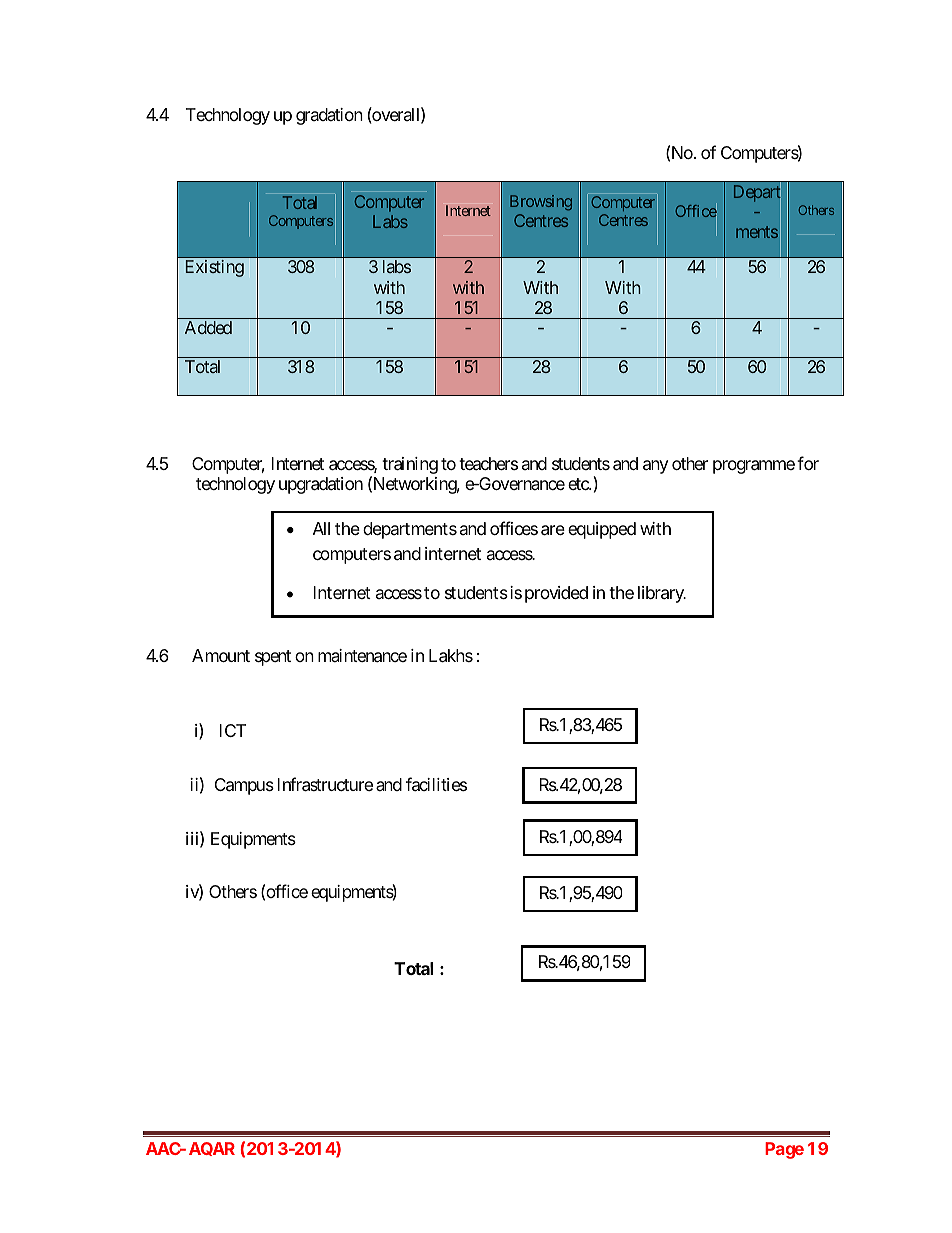 The width and height of the image is (952, 1233). Describe the element at coordinates (244, 786) in the image. I see `Campus` at that location.
